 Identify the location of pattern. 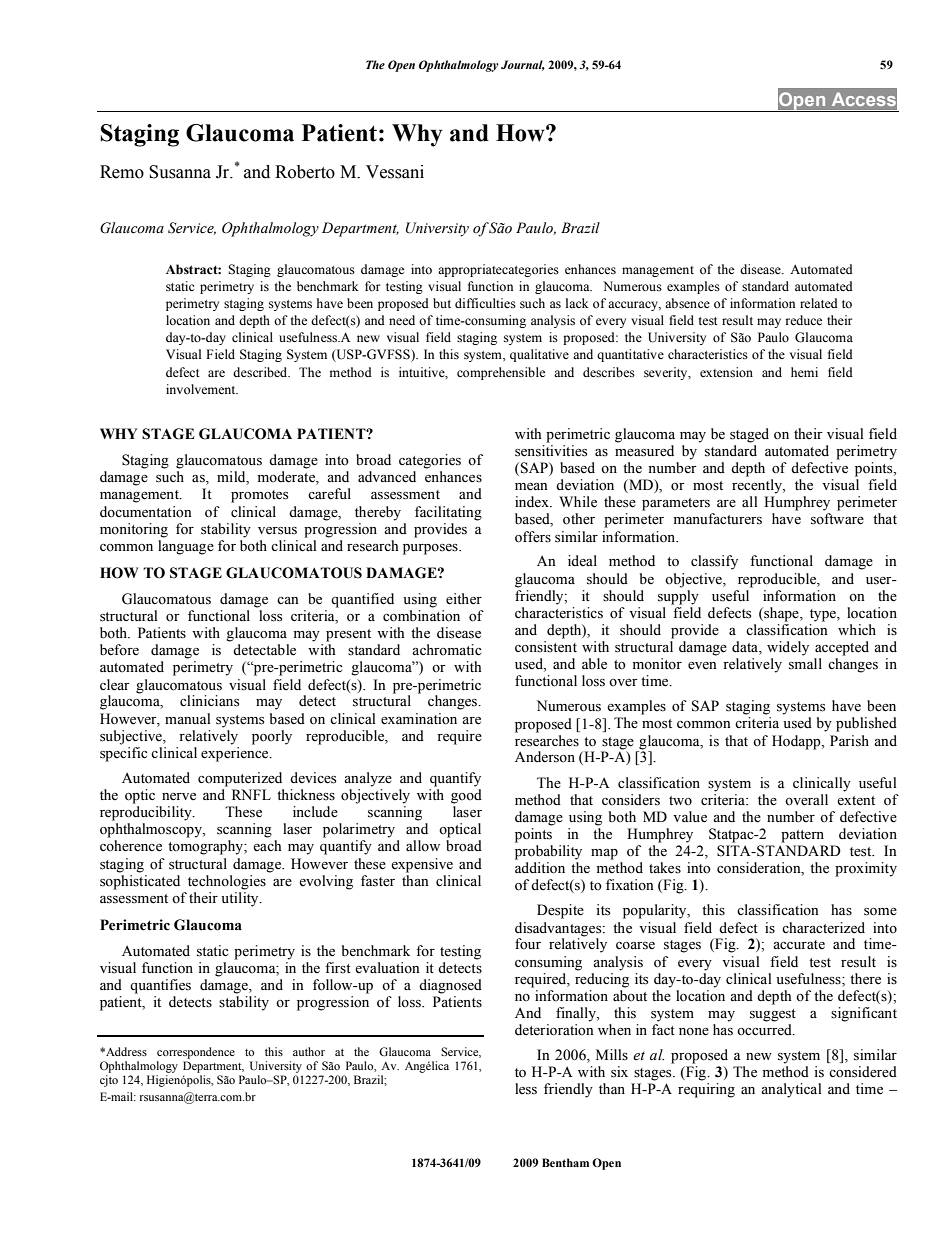
(802, 836).
